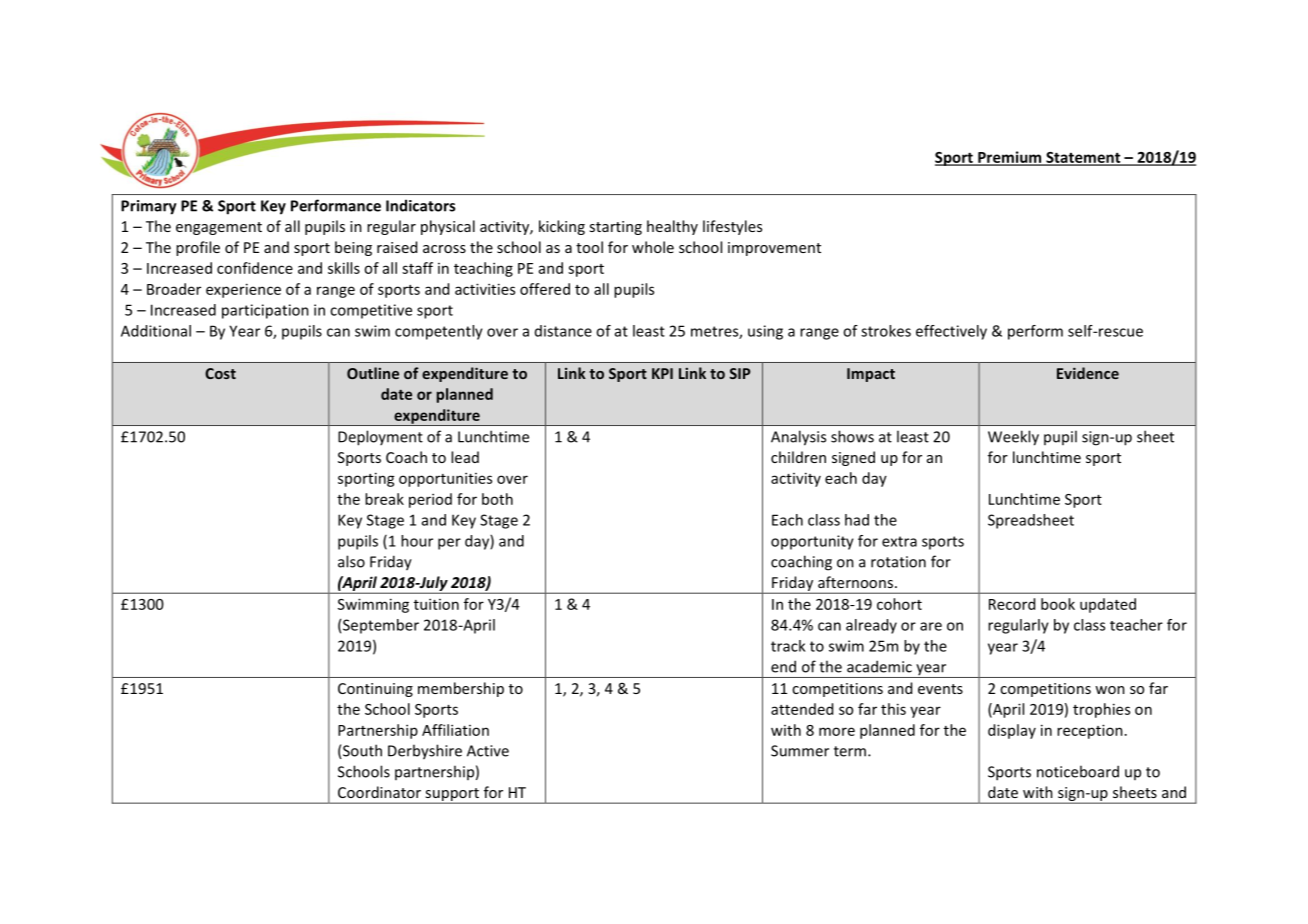 Image resolution: width=1308 pixels, height=924 pixels. What do you see at coordinates (497, 499) in the screenshot?
I see `both` at bounding box center [497, 499].
